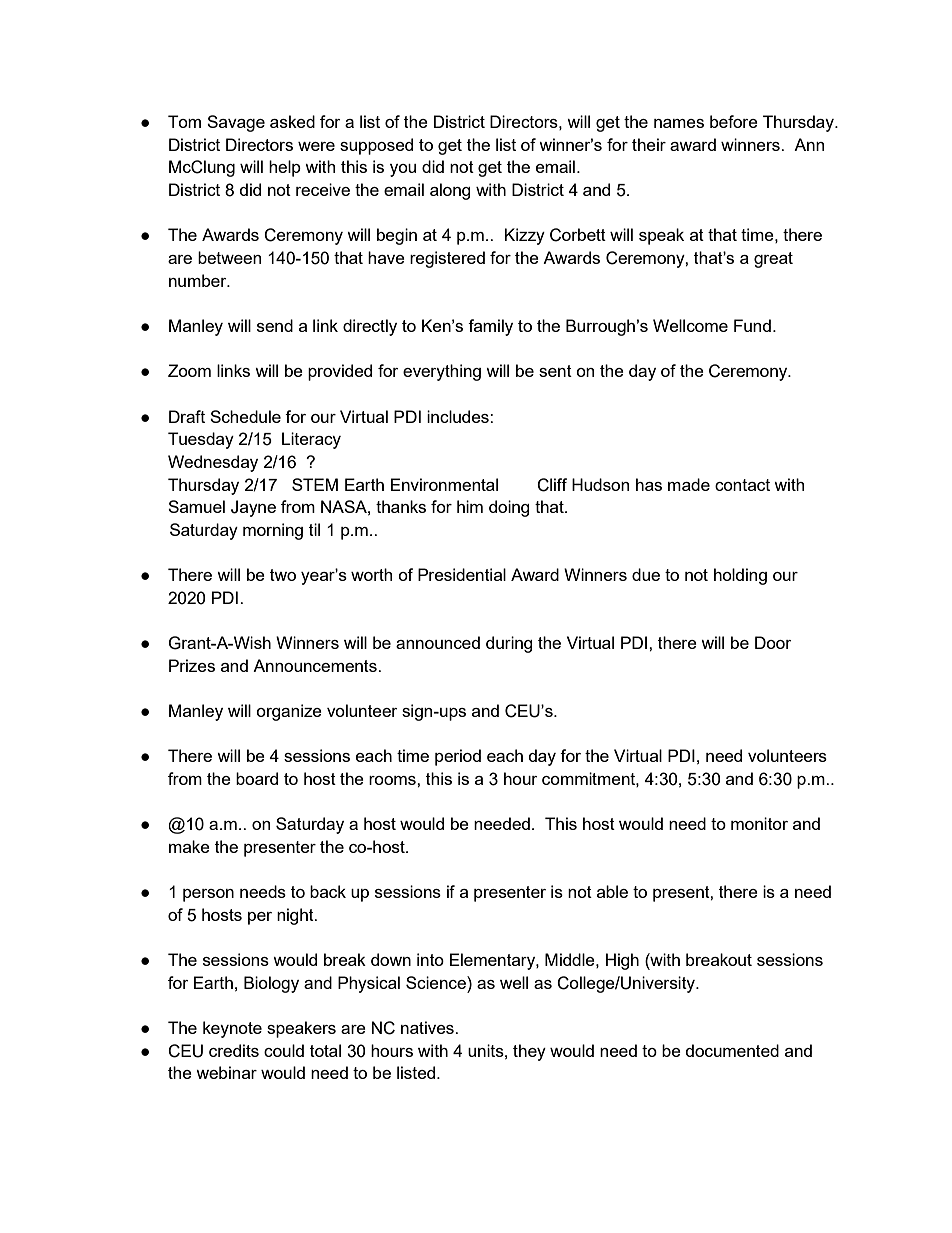  What do you see at coordinates (740, 576) in the screenshot?
I see `holding` at bounding box center [740, 576].
